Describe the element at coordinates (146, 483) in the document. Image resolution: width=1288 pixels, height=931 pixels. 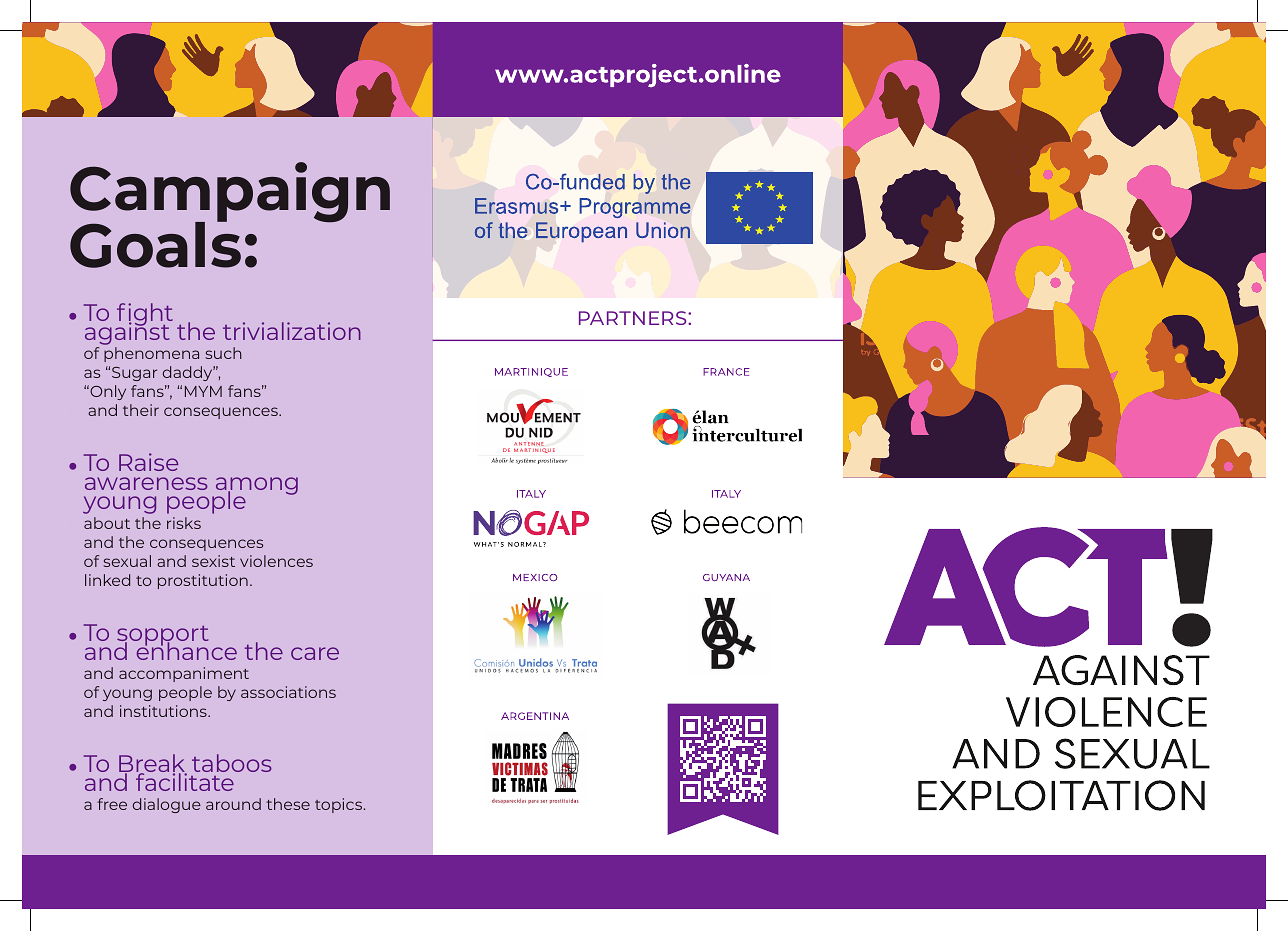
I see `awareness` at that location.
